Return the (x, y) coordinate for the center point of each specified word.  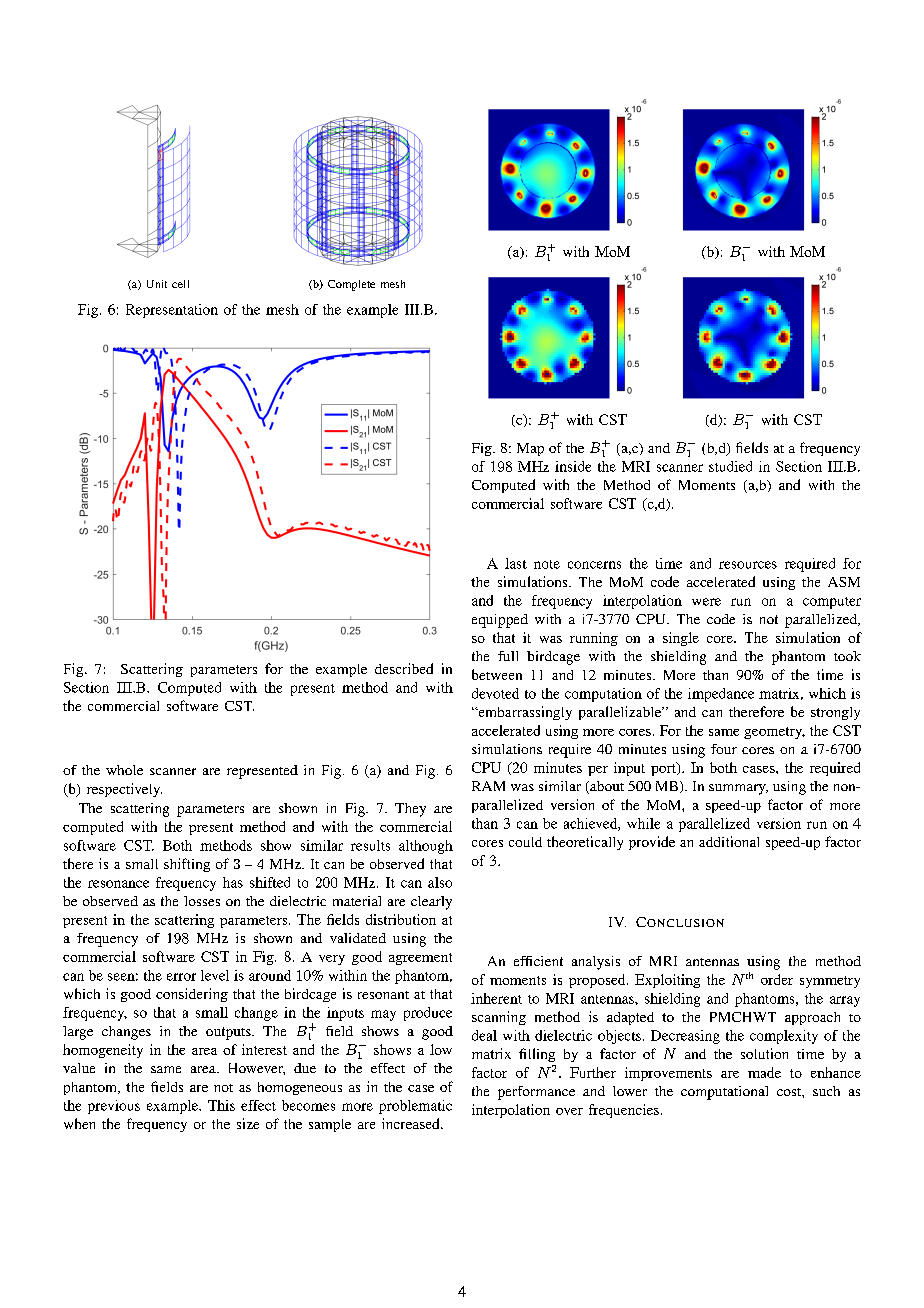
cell (180, 284)
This (221, 1105)
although (426, 847)
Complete (351, 285)
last (516, 563)
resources (748, 565)
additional (729, 841)
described (404, 668)
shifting (187, 865)
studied (730, 466)
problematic (415, 1107)
